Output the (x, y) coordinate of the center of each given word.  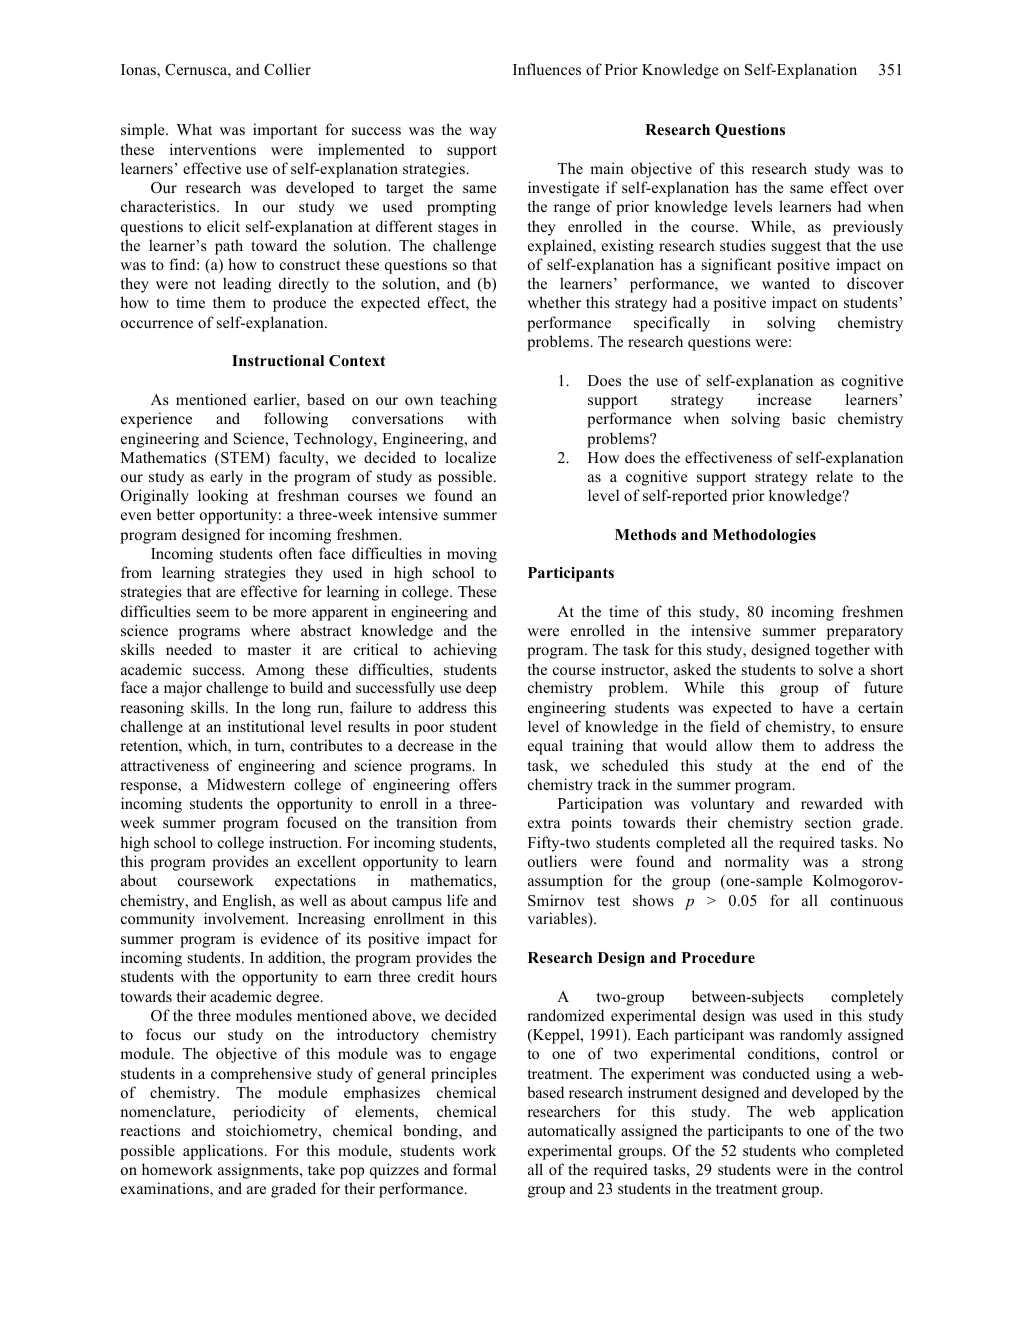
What (194, 129)
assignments (259, 1171)
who (816, 1150)
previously (868, 228)
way (483, 133)
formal (474, 1169)
